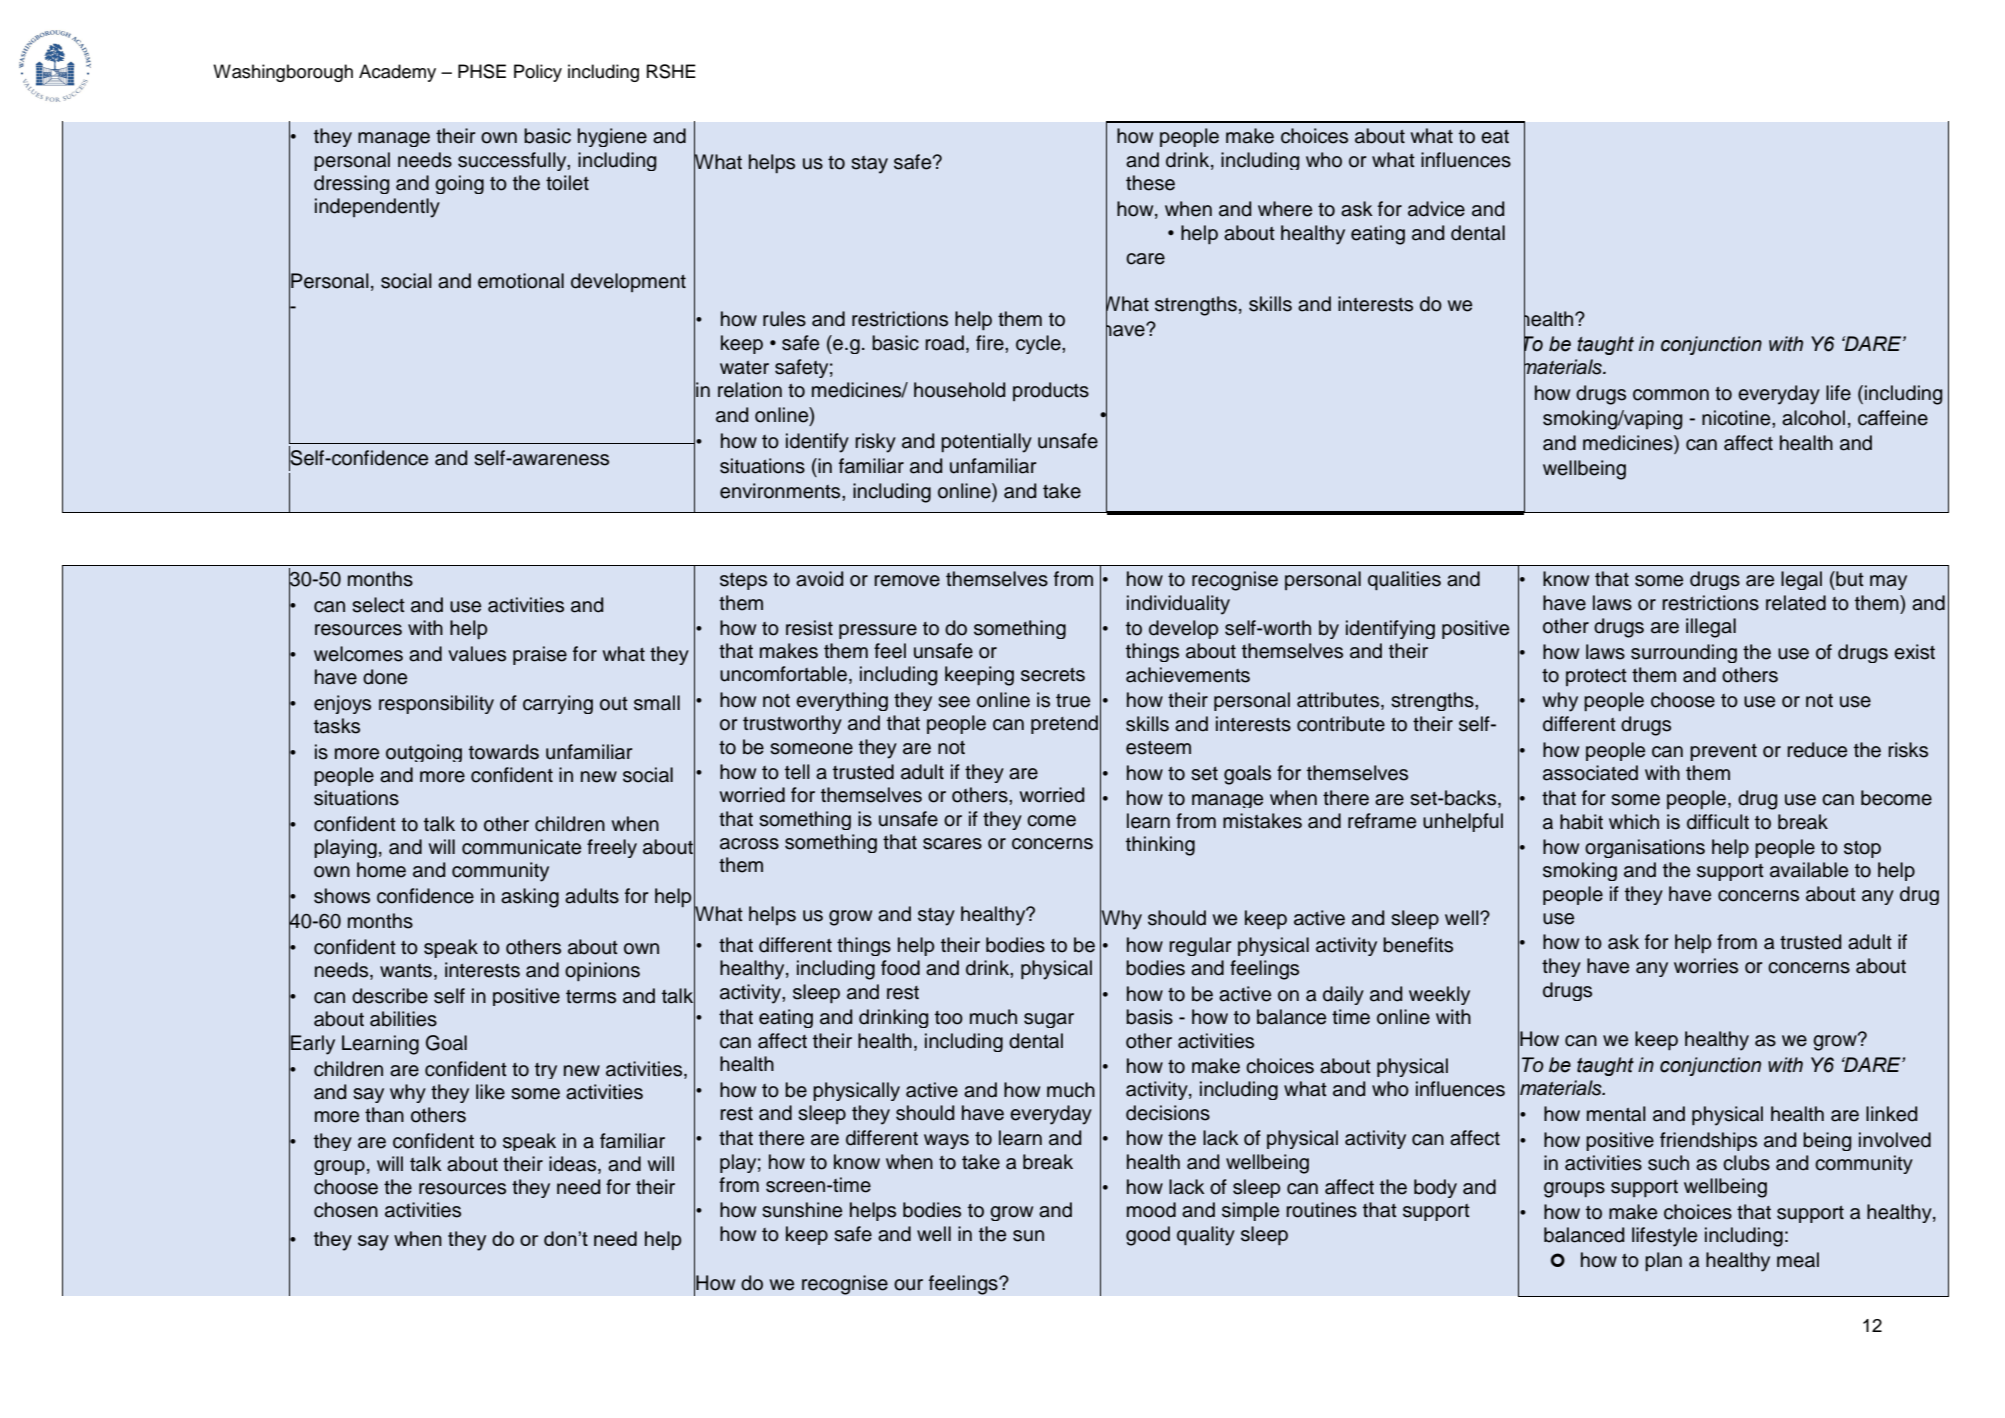  I want to click on Policy, so click(538, 73).
